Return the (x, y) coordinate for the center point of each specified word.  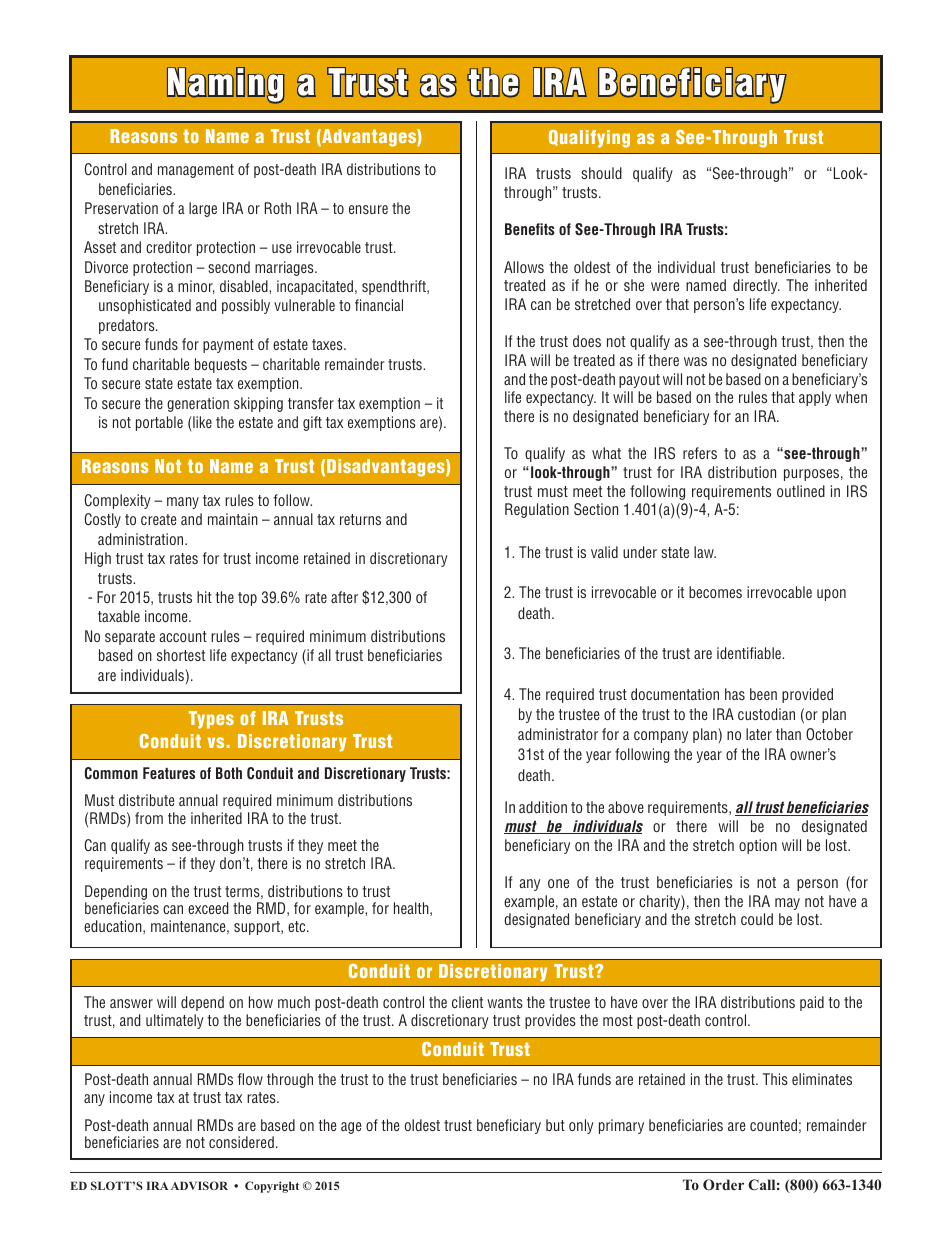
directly (756, 286)
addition (543, 807)
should (601, 173)
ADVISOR (199, 1185)
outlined (801, 491)
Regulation (537, 510)
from (149, 818)
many (183, 503)
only (581, 1126)
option (758, 846)
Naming (225, 85)
